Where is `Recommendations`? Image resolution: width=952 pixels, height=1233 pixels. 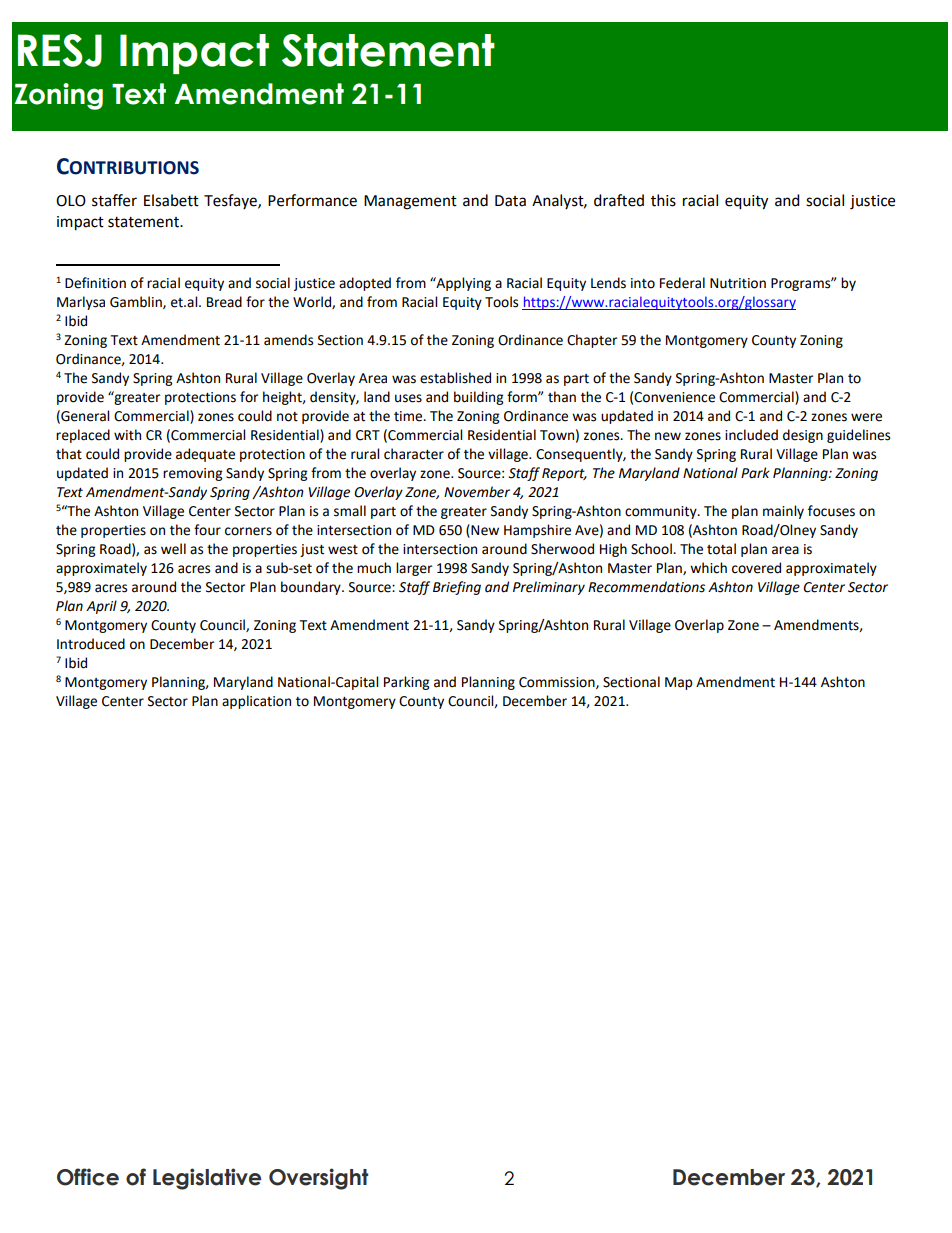
Recommendations is located at coordinates (646, 587).
